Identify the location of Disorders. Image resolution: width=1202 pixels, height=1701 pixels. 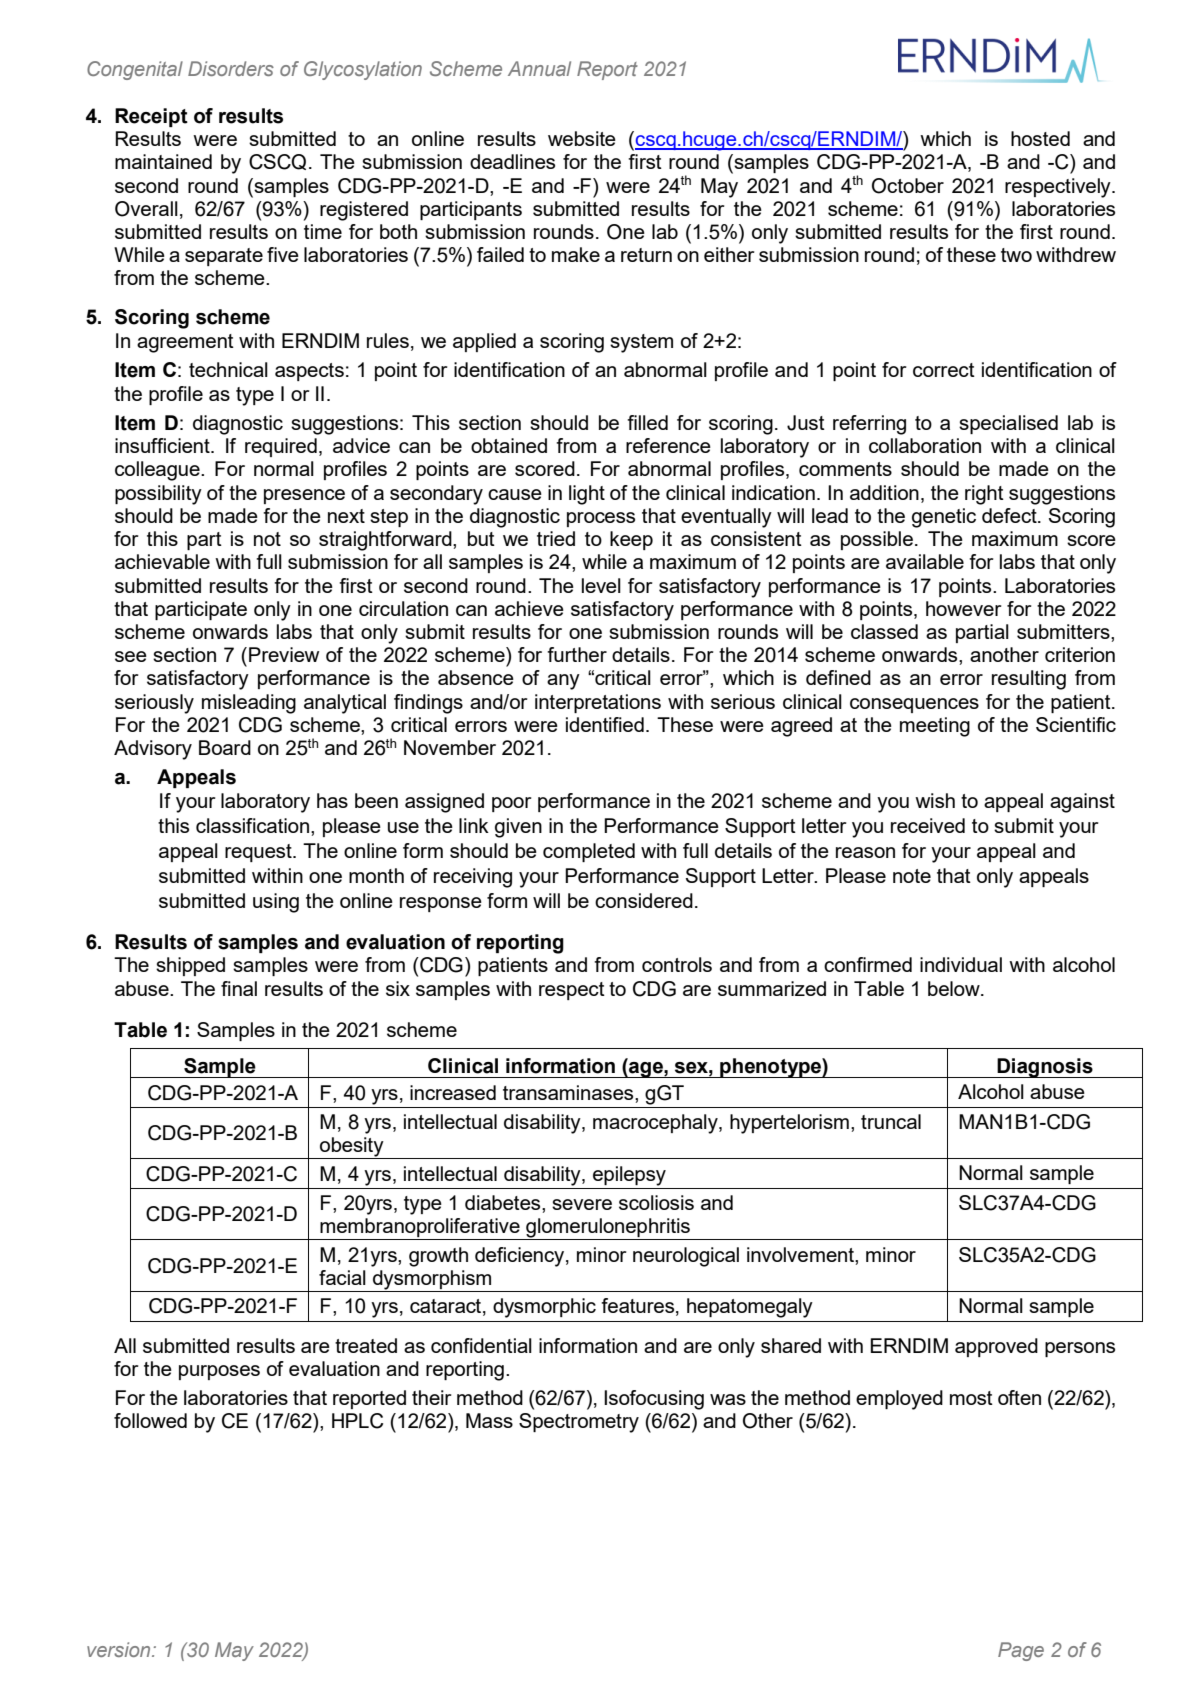
(231, 68).
